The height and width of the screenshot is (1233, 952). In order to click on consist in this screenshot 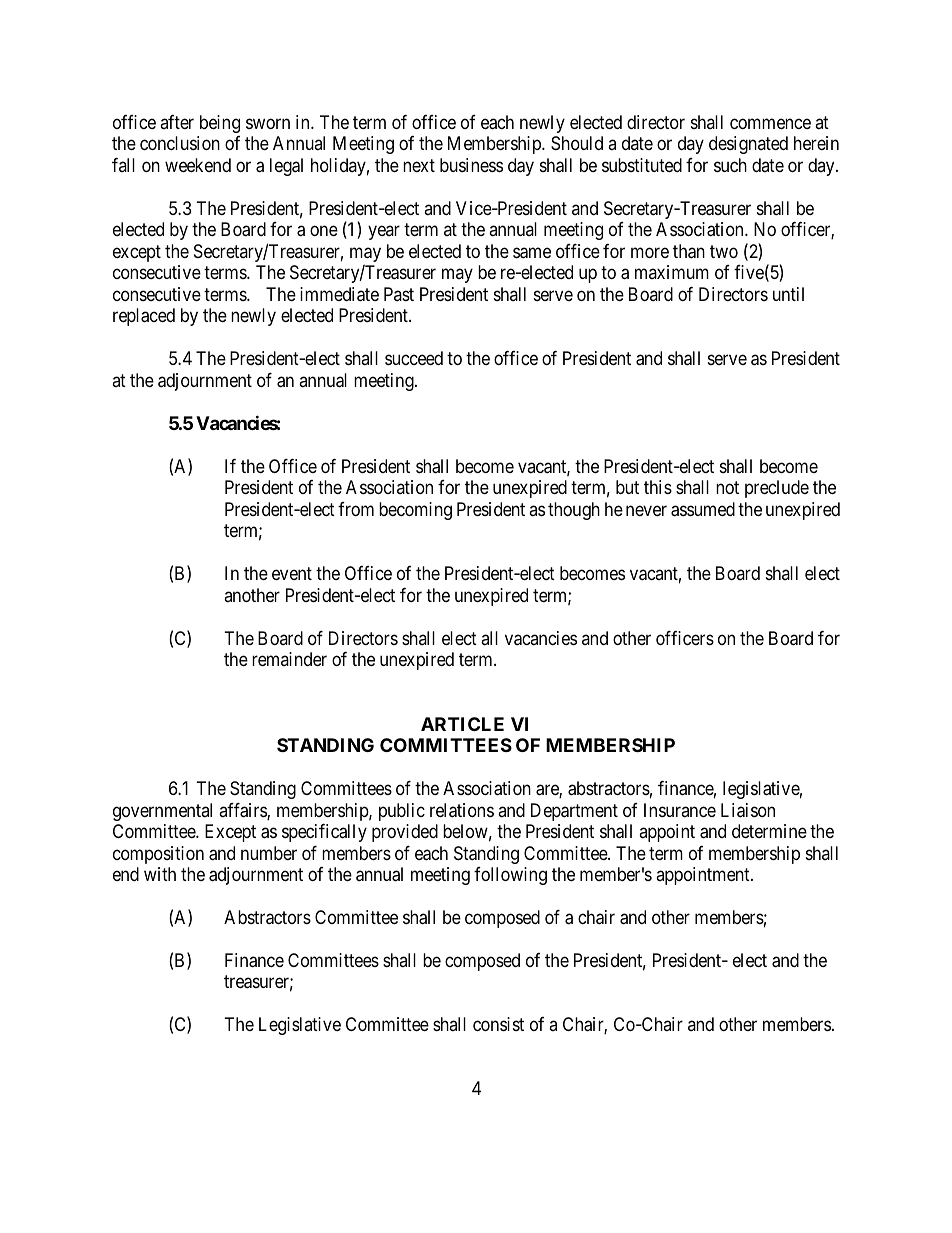, I will do `click(498, 1024)`.
